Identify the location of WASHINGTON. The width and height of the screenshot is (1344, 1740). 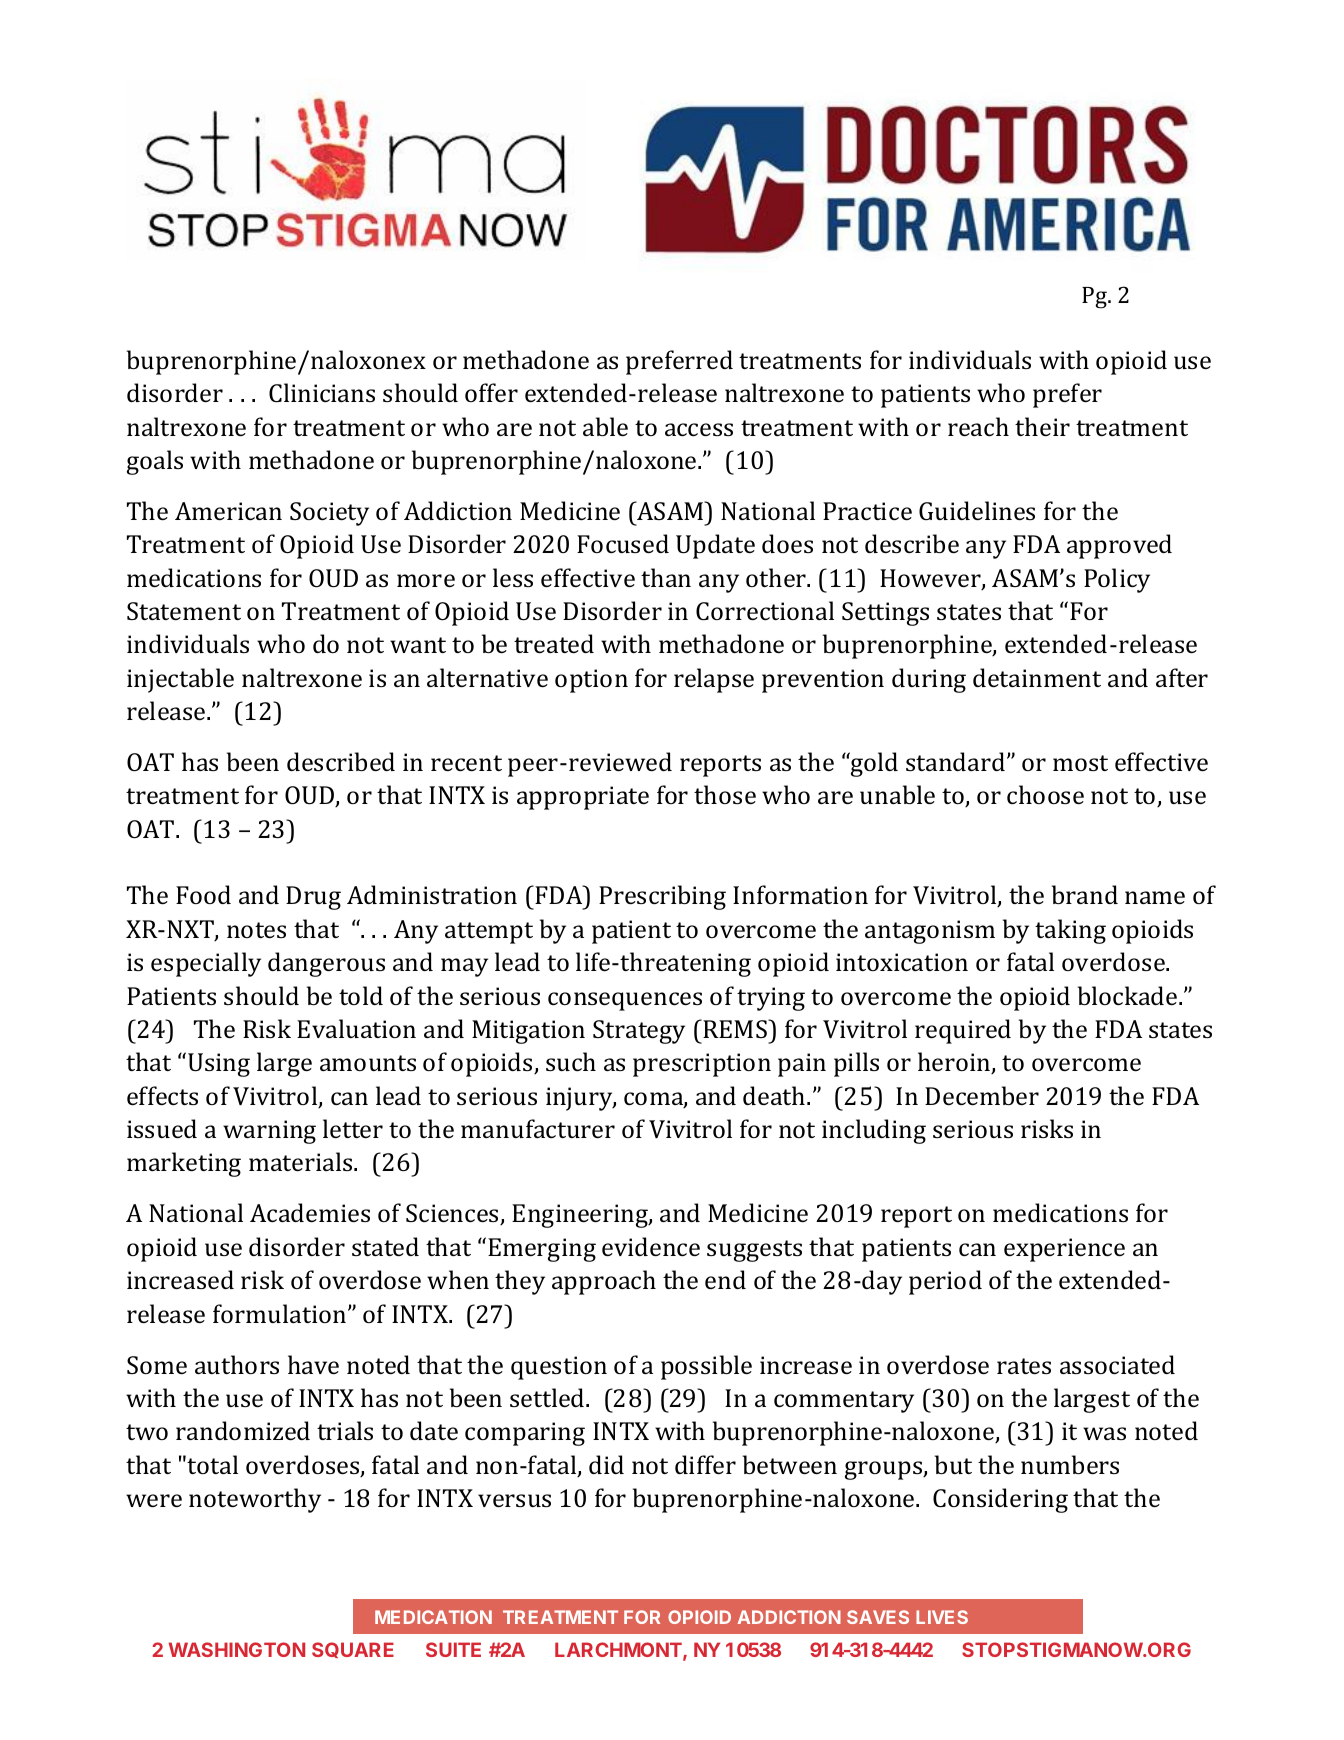
(237, 1649).
